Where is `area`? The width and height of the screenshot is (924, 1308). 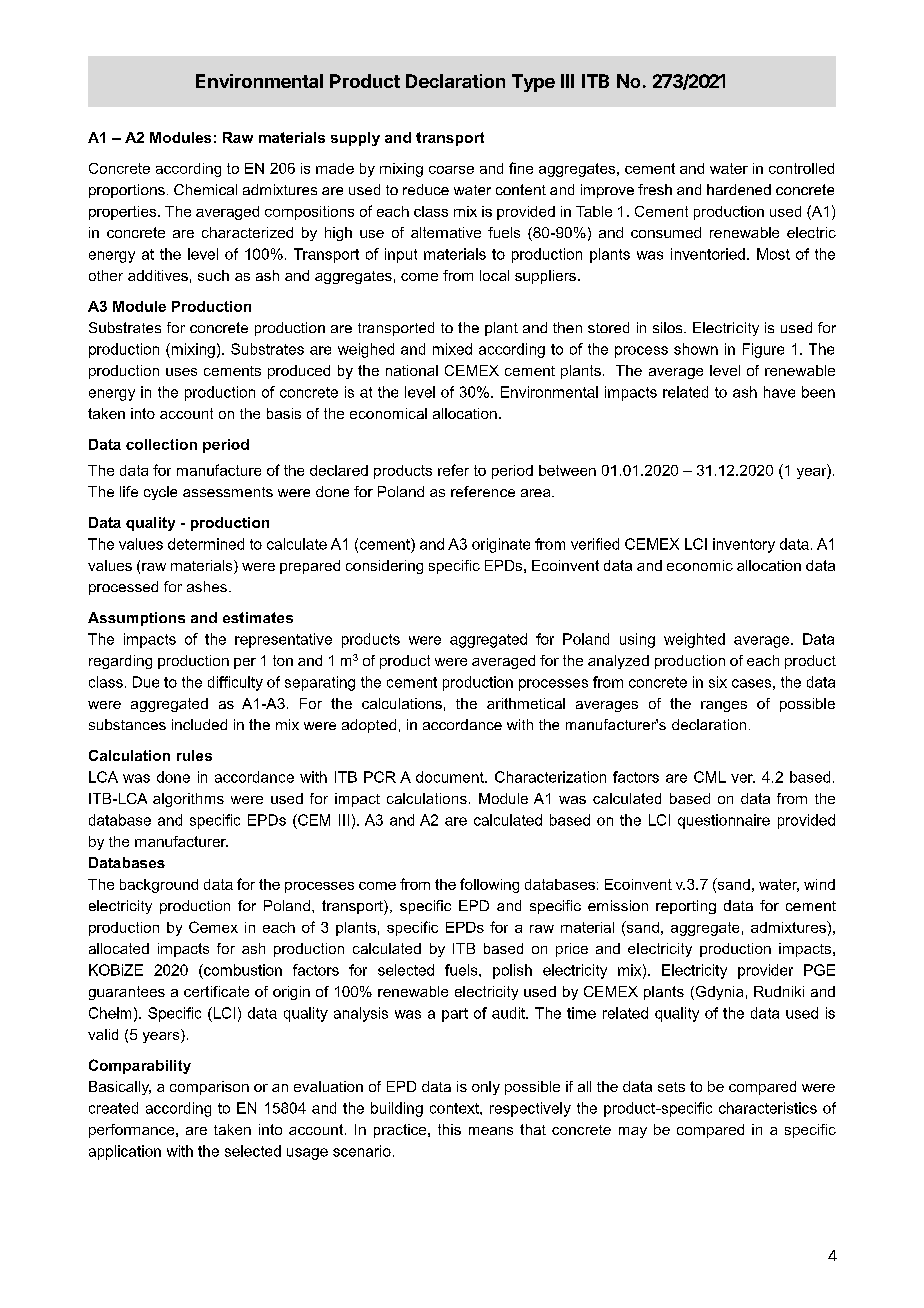
area is located at coordinates (537, 493).
